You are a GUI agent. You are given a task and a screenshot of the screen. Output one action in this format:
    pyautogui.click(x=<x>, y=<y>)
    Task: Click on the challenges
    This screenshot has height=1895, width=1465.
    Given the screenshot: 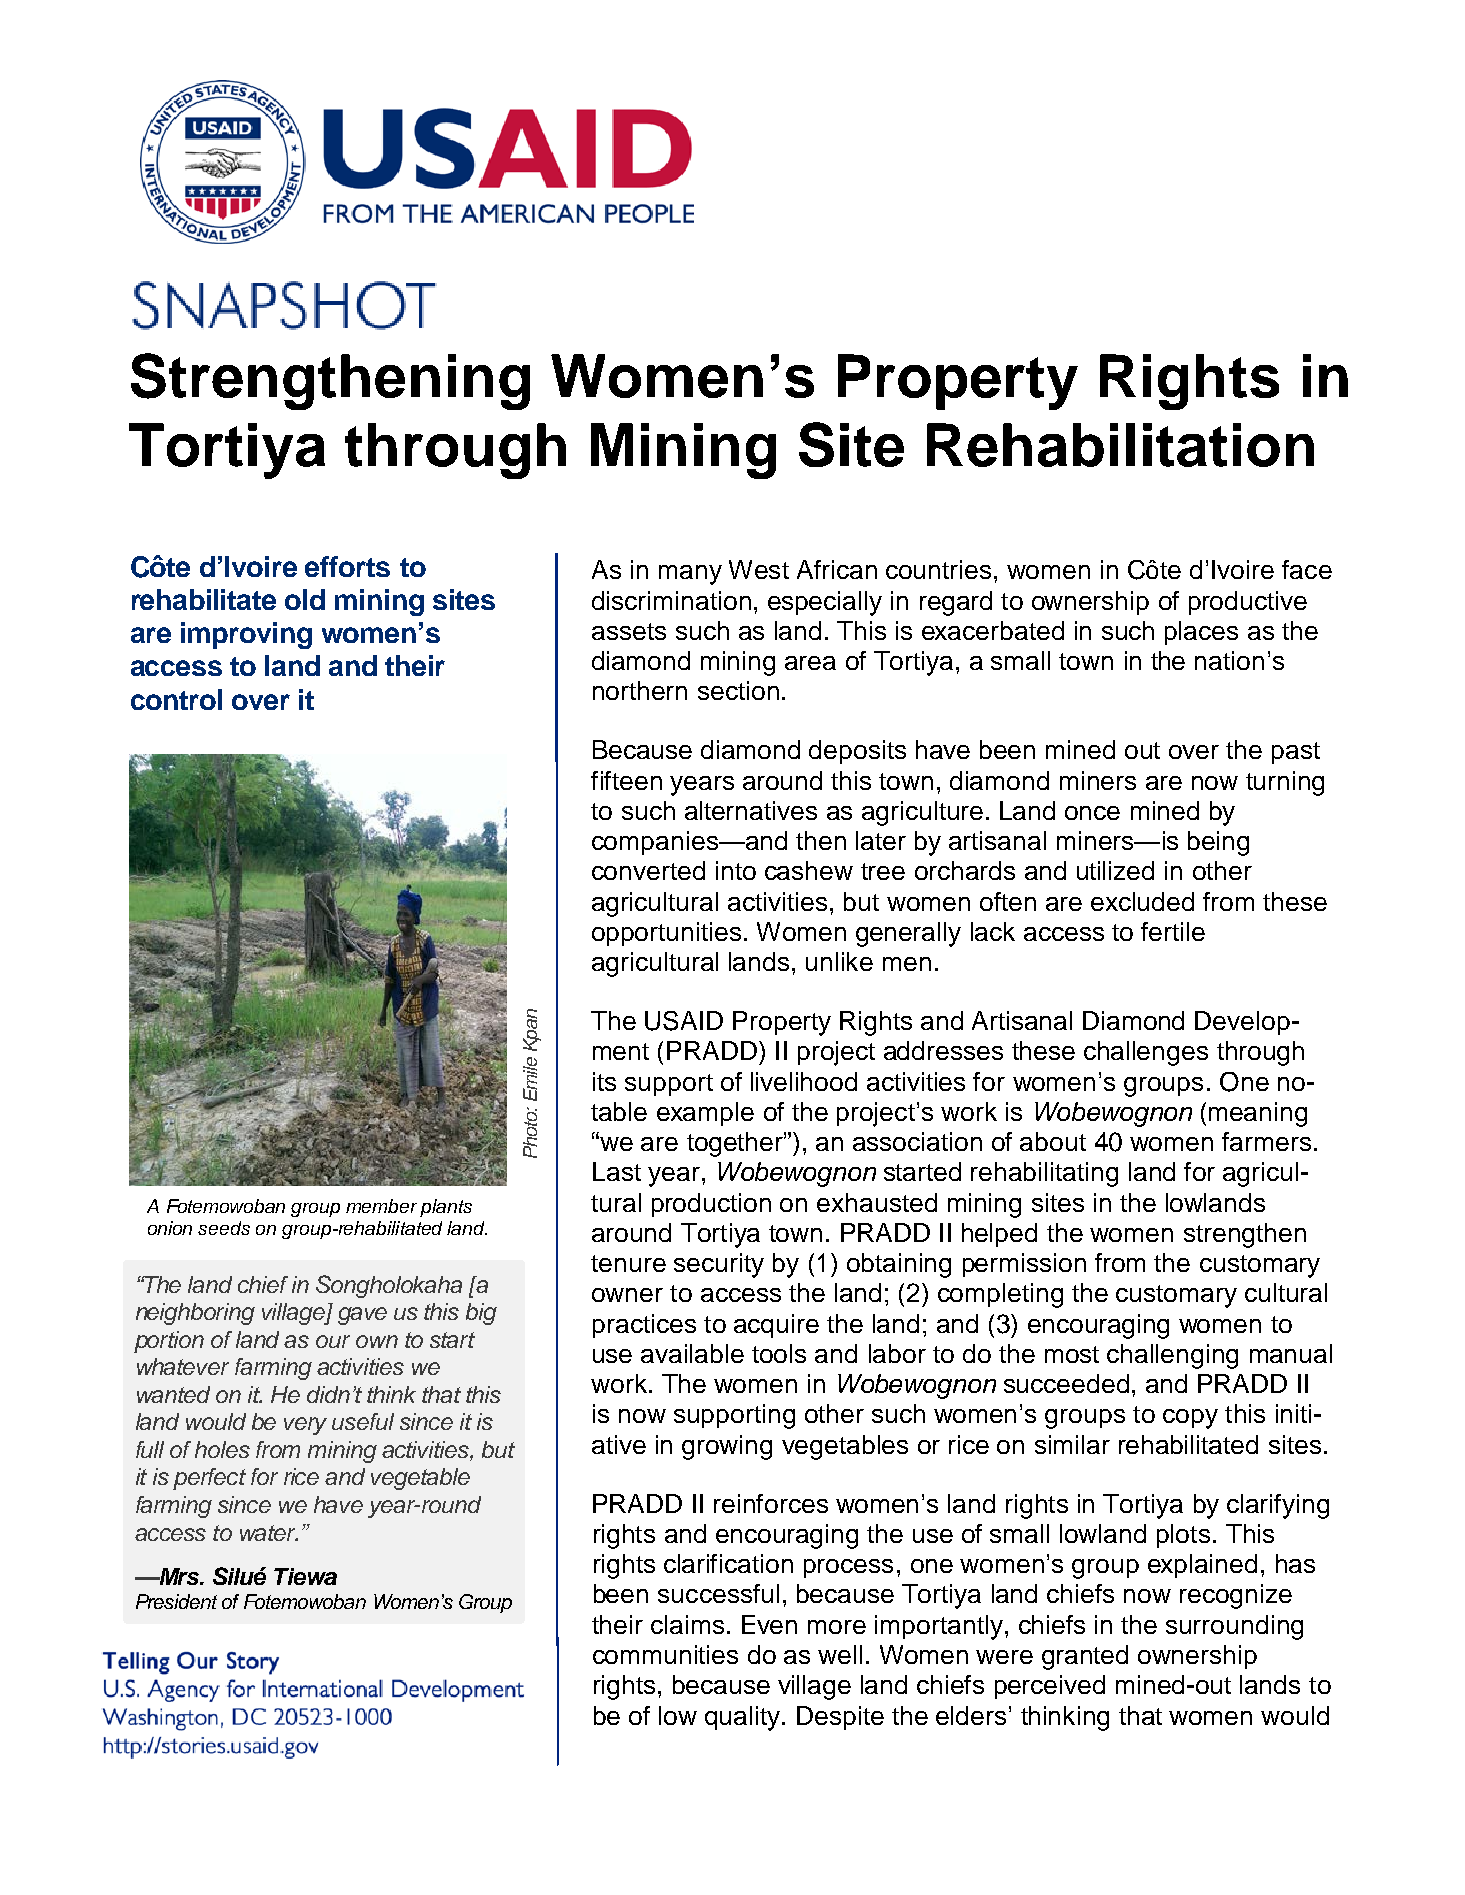 What is the action you would take?
    pyautogui.click(x=1146, y=1053)
